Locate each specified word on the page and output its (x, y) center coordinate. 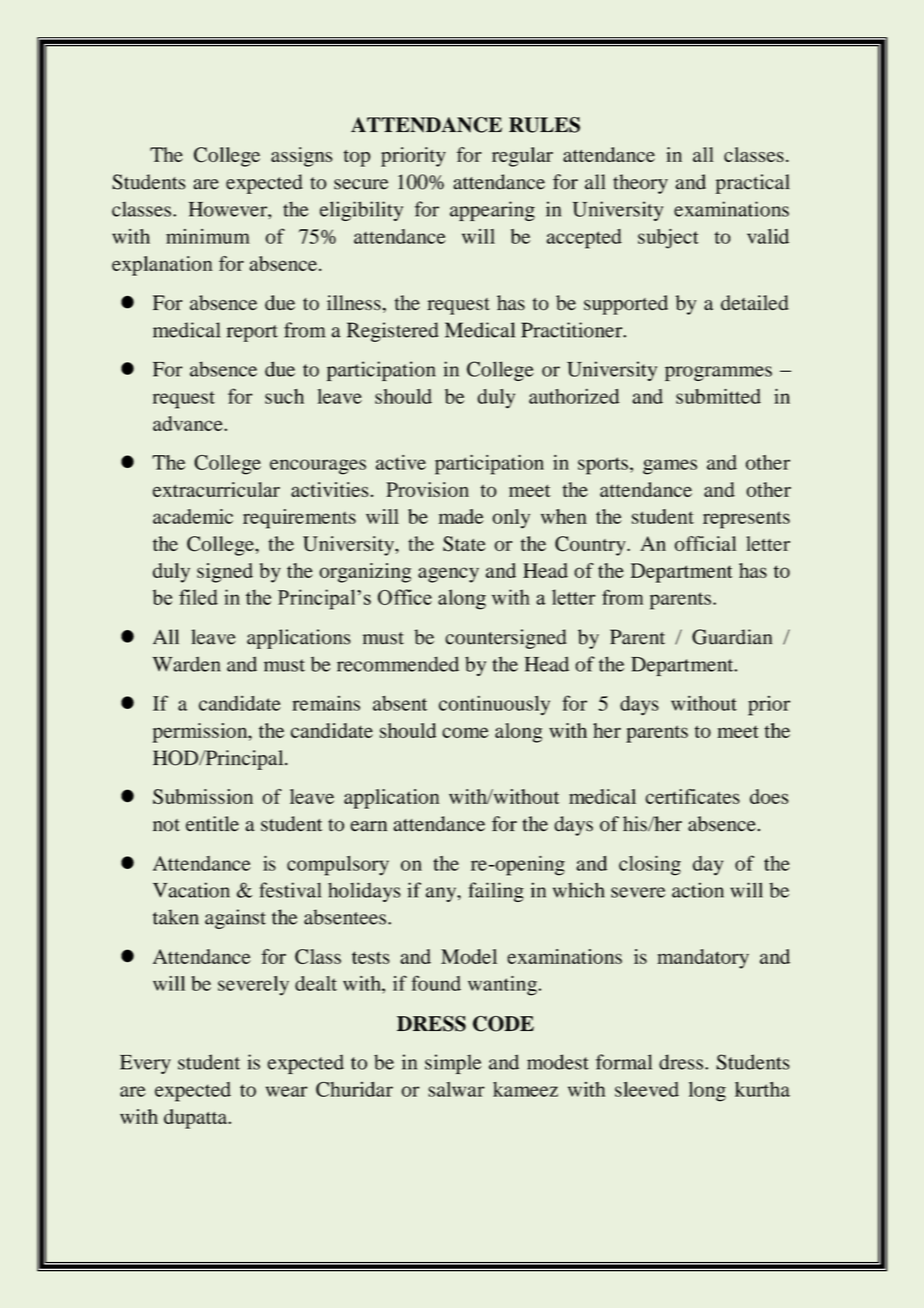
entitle (212, 824)
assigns (302, 157)
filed (198, 597)
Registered (393, 332)
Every (145, 1064)
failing (496, 892)
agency (448, 575)
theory (640, 184)
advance (189, 423)
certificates (692, 796)
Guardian (732, 637)
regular (522, 157)
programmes (718, 373)
